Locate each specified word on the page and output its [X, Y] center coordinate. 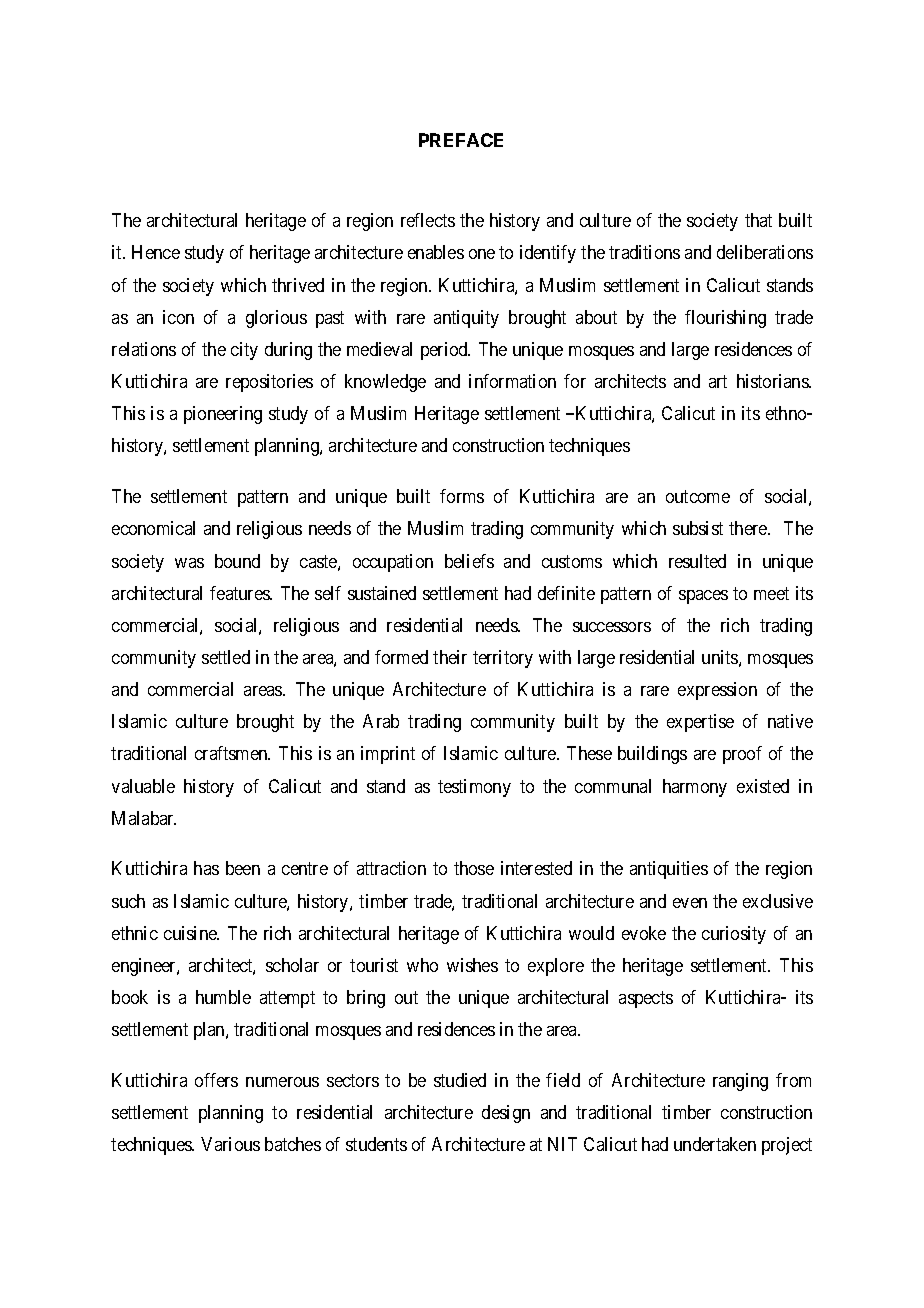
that [758, 220]
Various [230, 1144]
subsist [698, 528]
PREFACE [461, 140]
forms [462, 496]
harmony [695, 788]
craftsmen [232, 753]
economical [153, 528]
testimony [474, 788]
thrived [298, 285]
